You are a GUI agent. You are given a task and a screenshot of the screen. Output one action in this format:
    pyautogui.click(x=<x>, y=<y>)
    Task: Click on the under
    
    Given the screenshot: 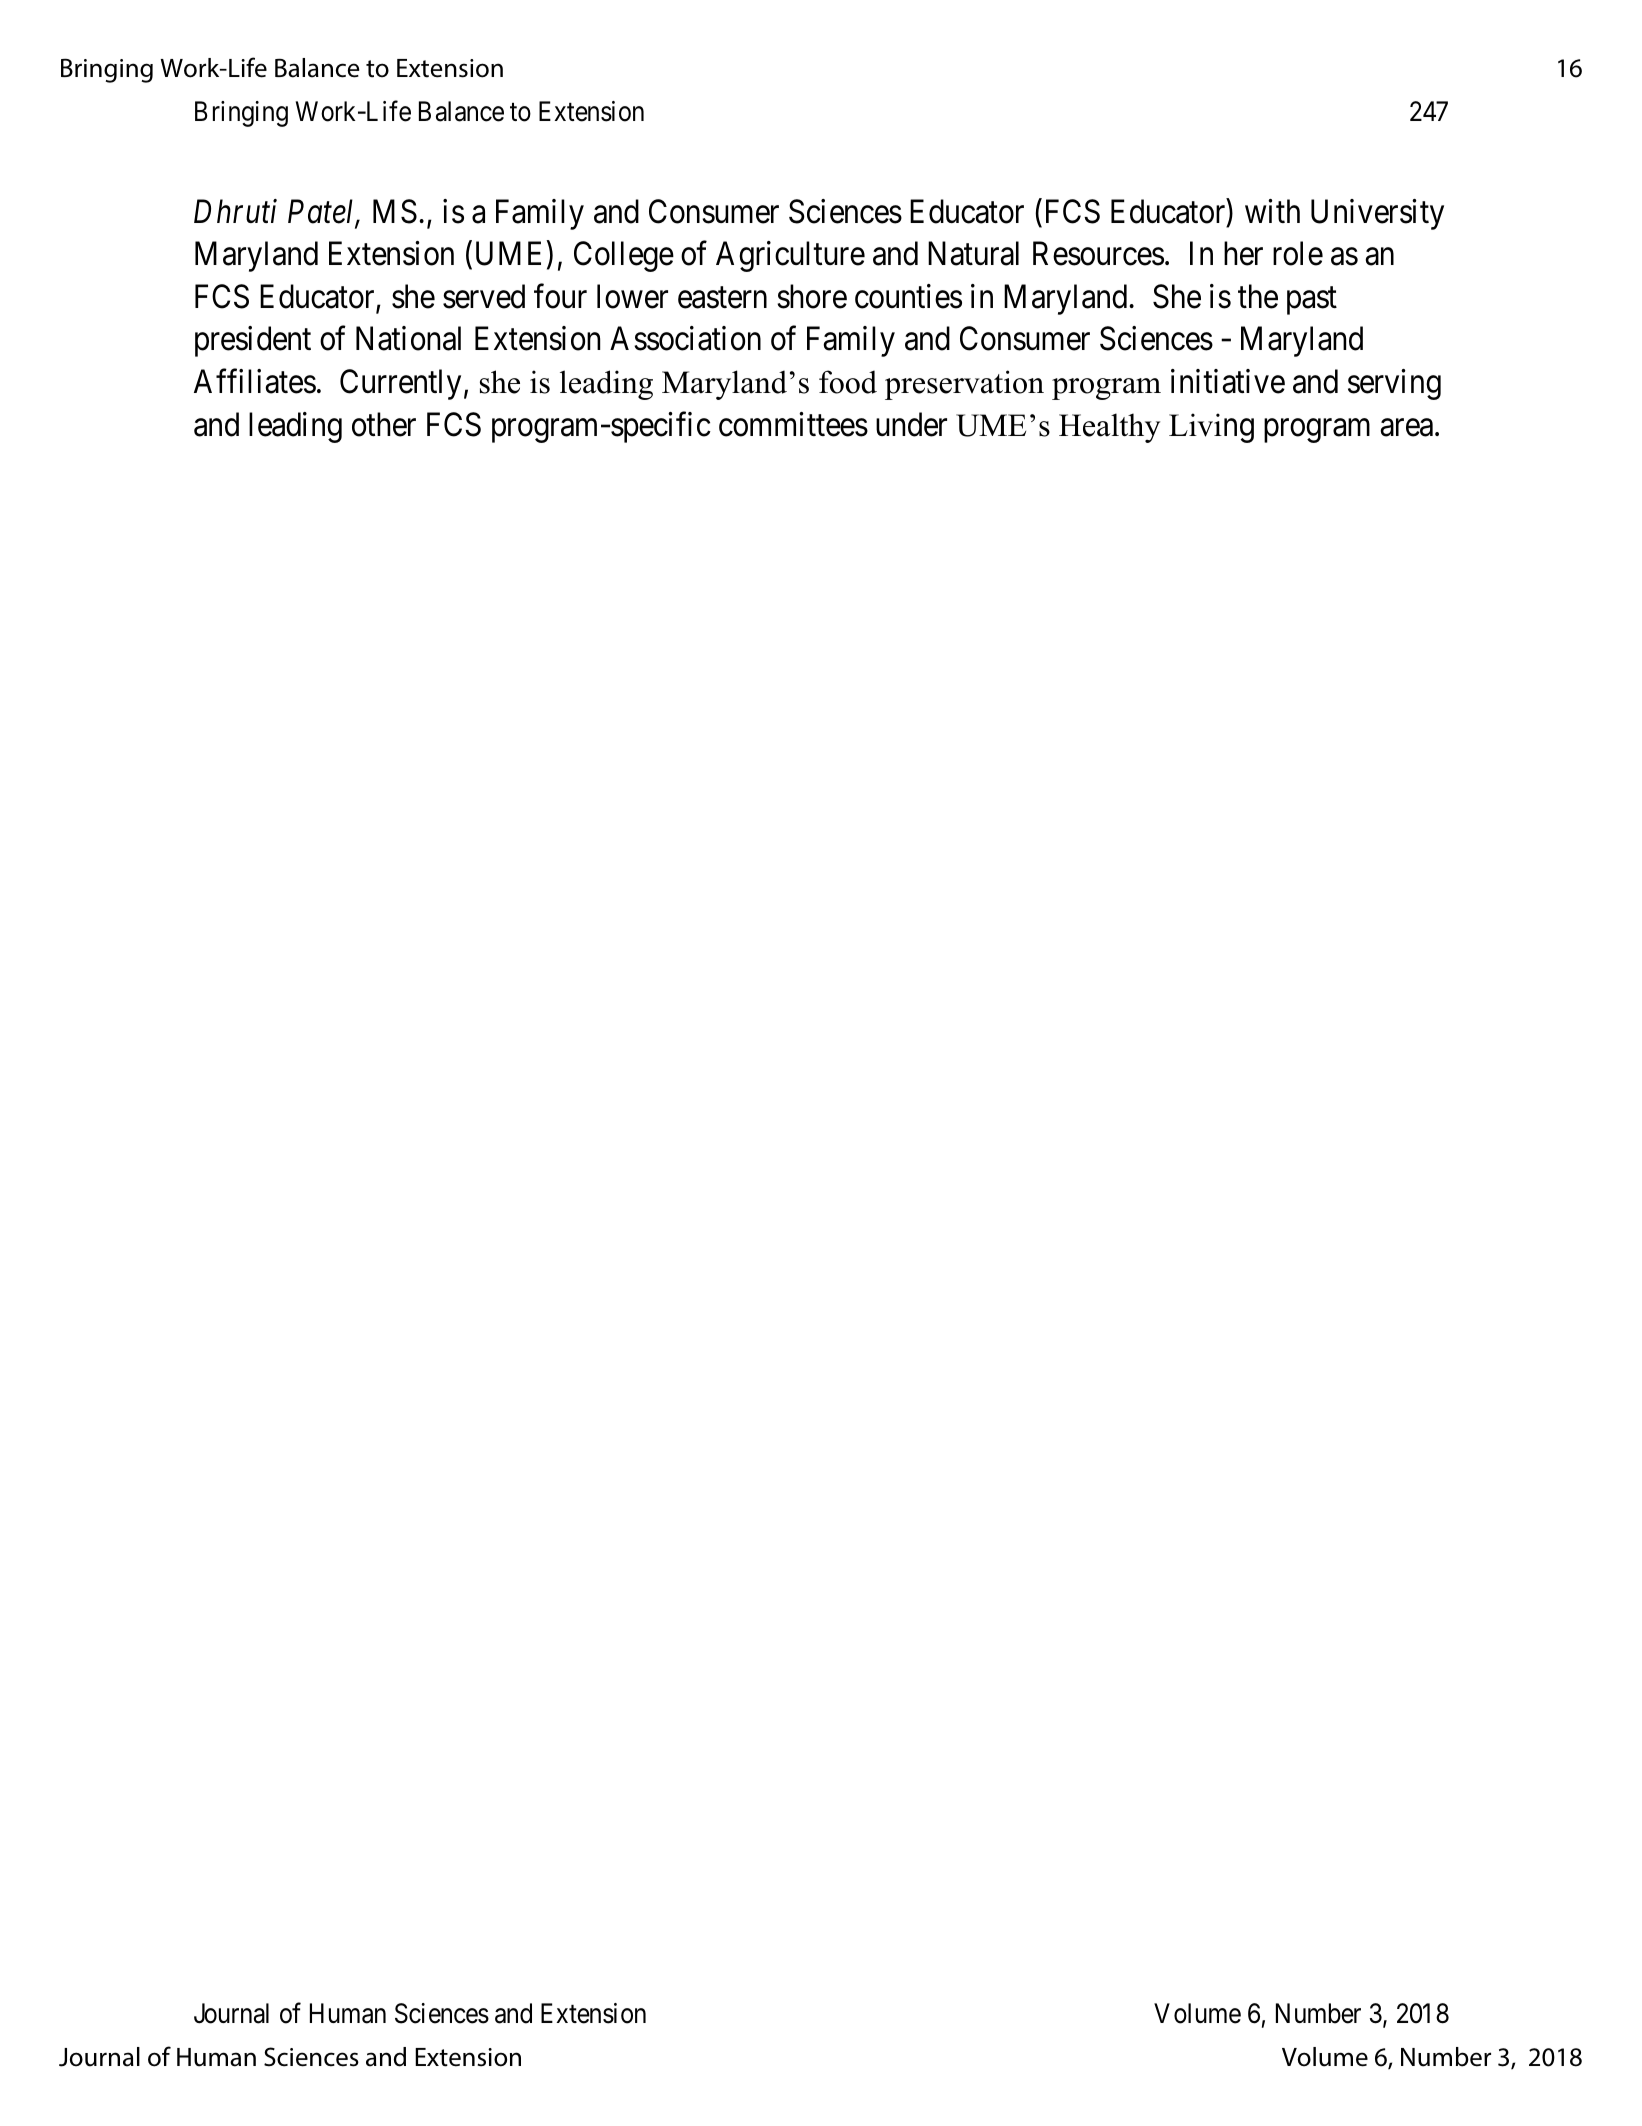 What is the action you would take?
    pyautogui.click(x=911, y=424)
